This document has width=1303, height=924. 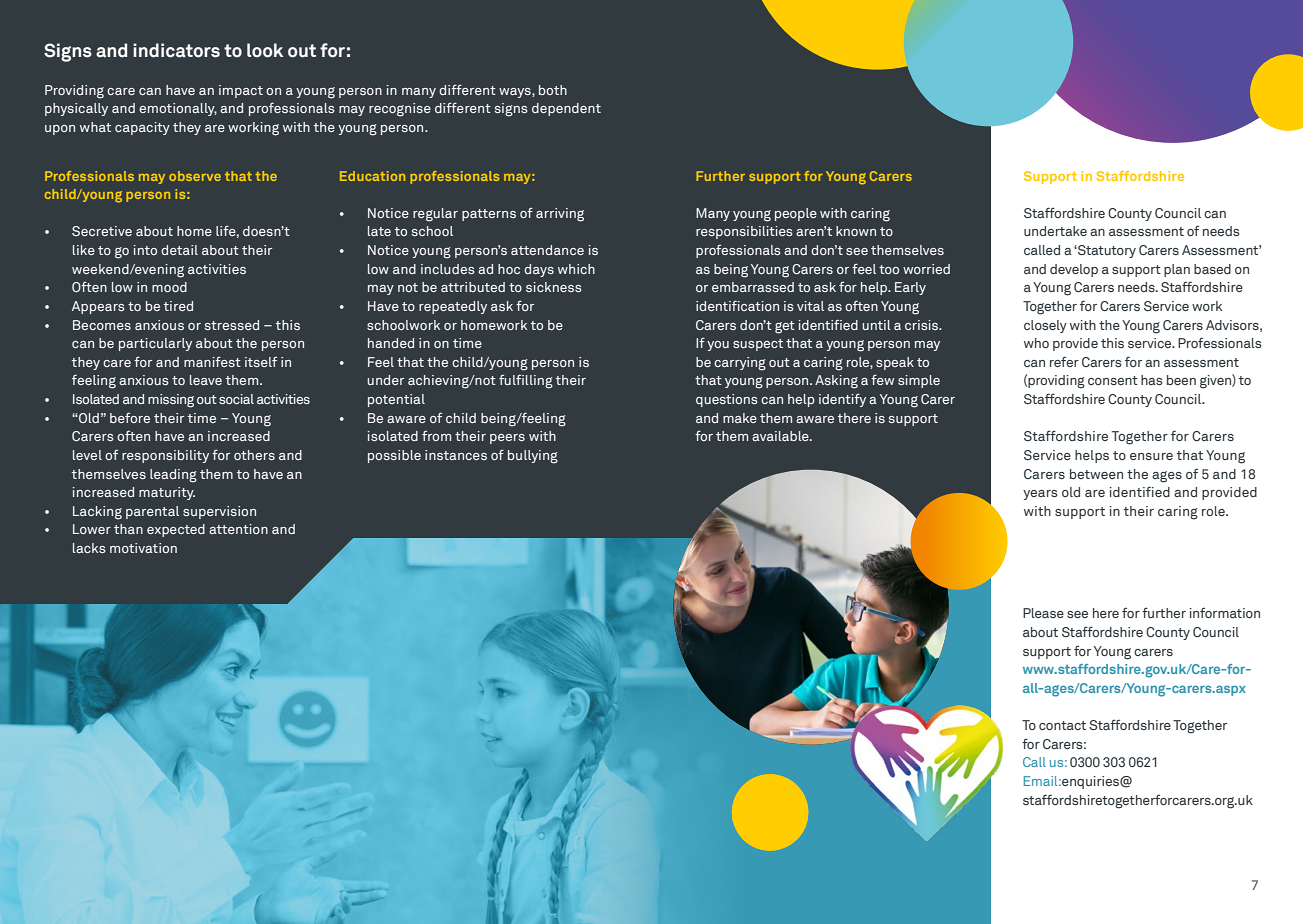 I want to click on years, so click(x=1040, y=495).
